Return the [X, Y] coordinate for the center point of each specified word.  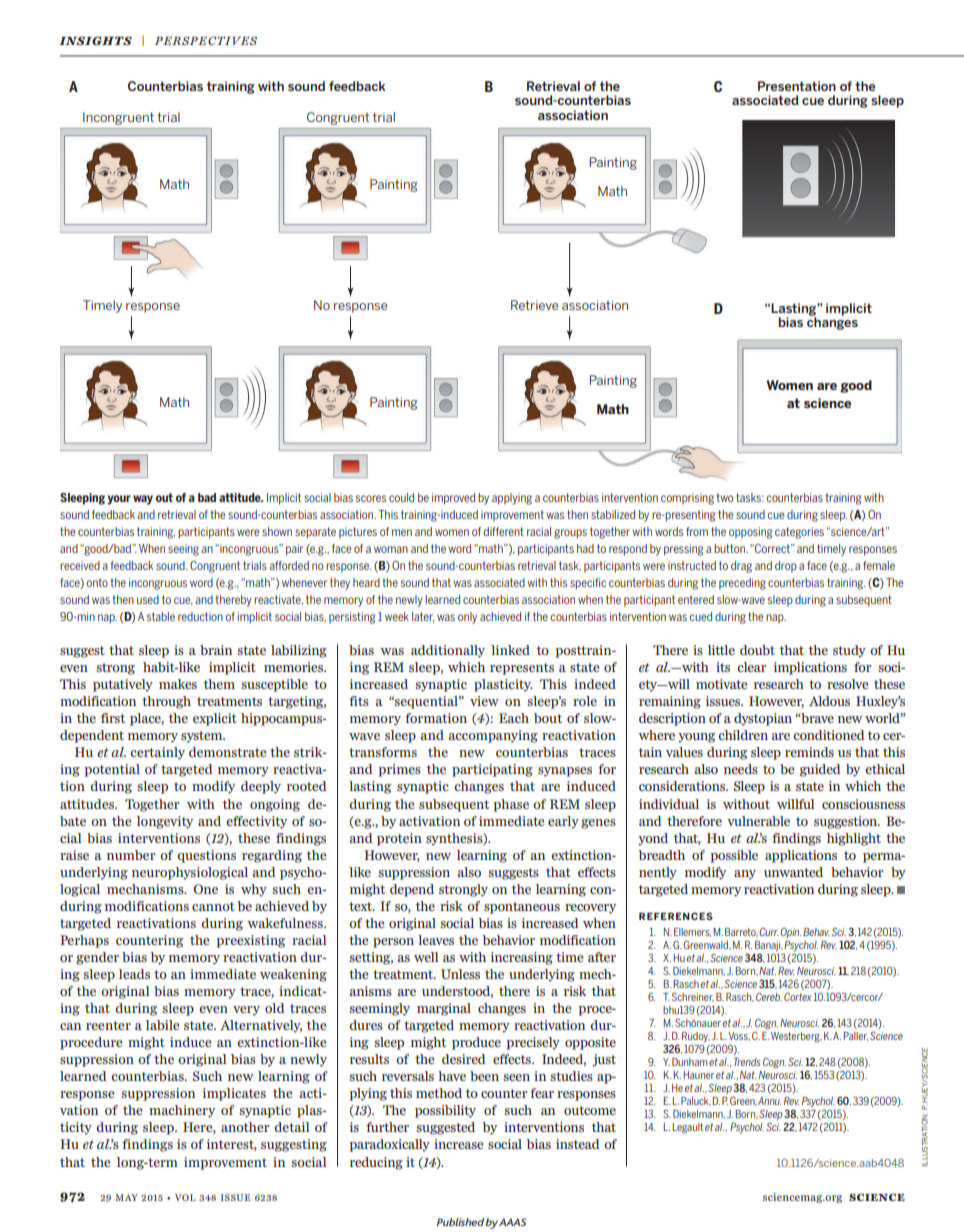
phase [511, 805]
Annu [770, 1101]
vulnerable [758, 821]
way [143, 500]
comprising [687, 499]
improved [453, 499]
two [725, 497]
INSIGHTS [95, 40]
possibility [445, 1111]
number [131, 855]
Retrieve [534, 305]
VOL [185, 1197]
